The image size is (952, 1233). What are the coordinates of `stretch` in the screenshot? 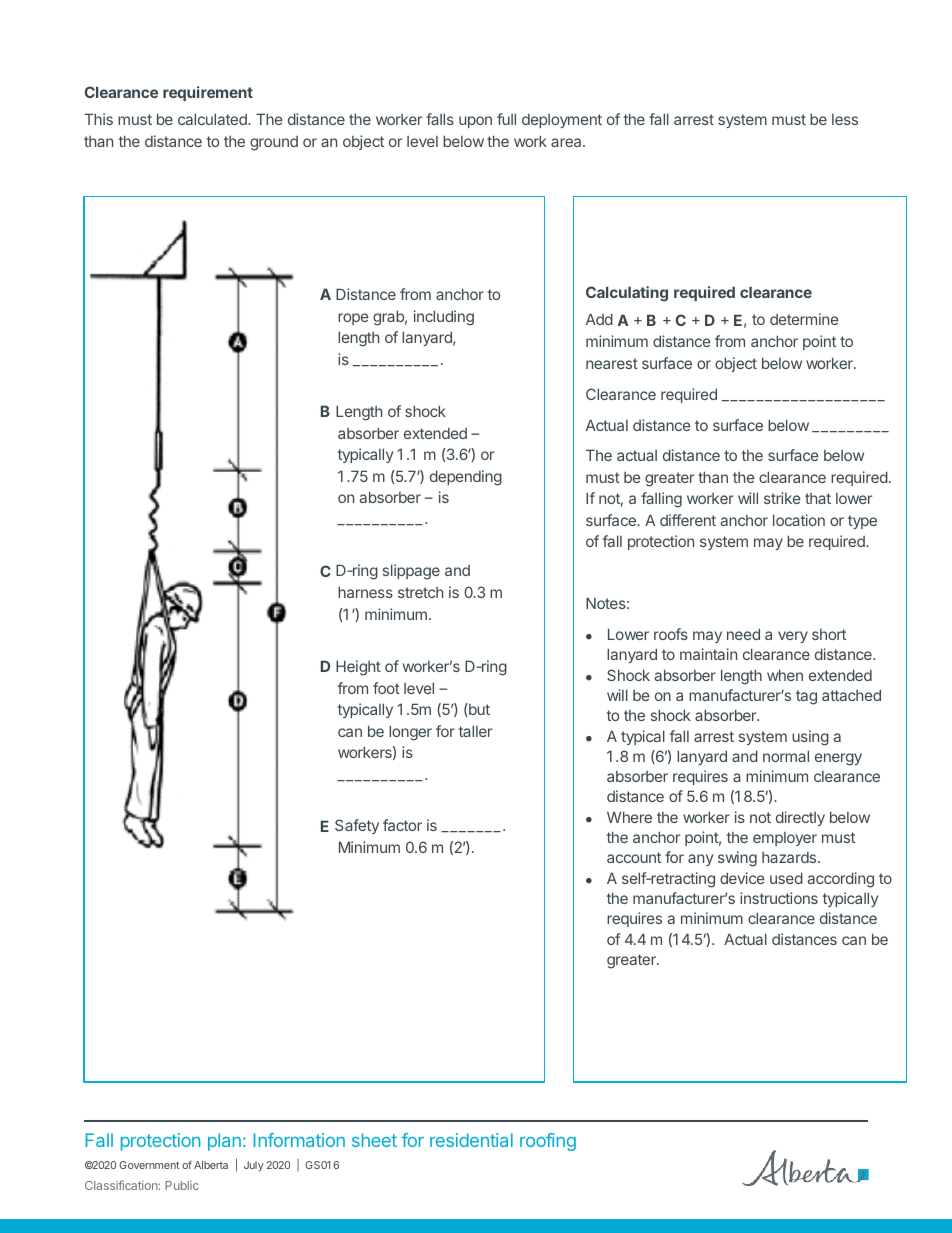 It's located at (420, 592).
